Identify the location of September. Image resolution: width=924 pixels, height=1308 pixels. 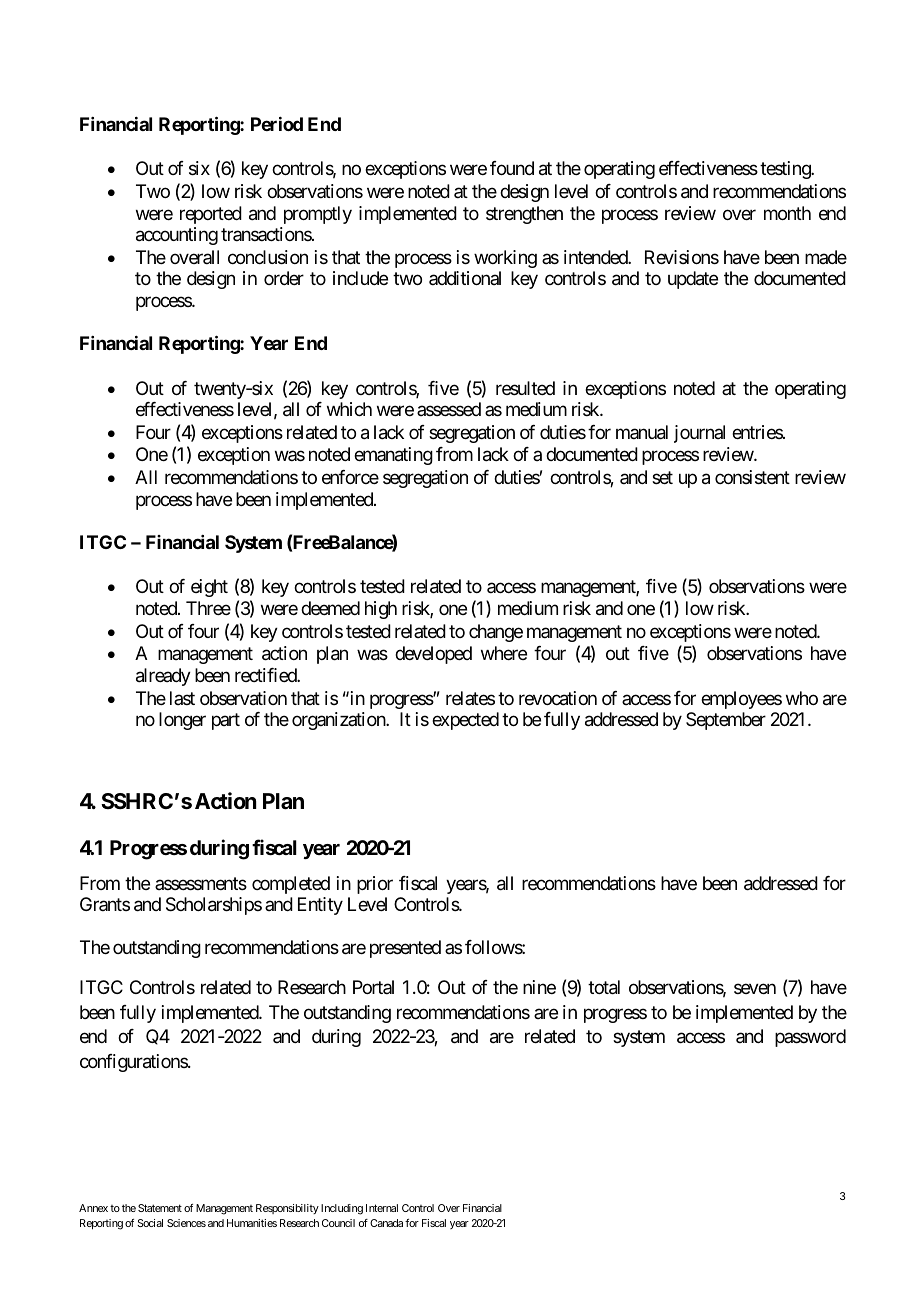
(726, 721).
